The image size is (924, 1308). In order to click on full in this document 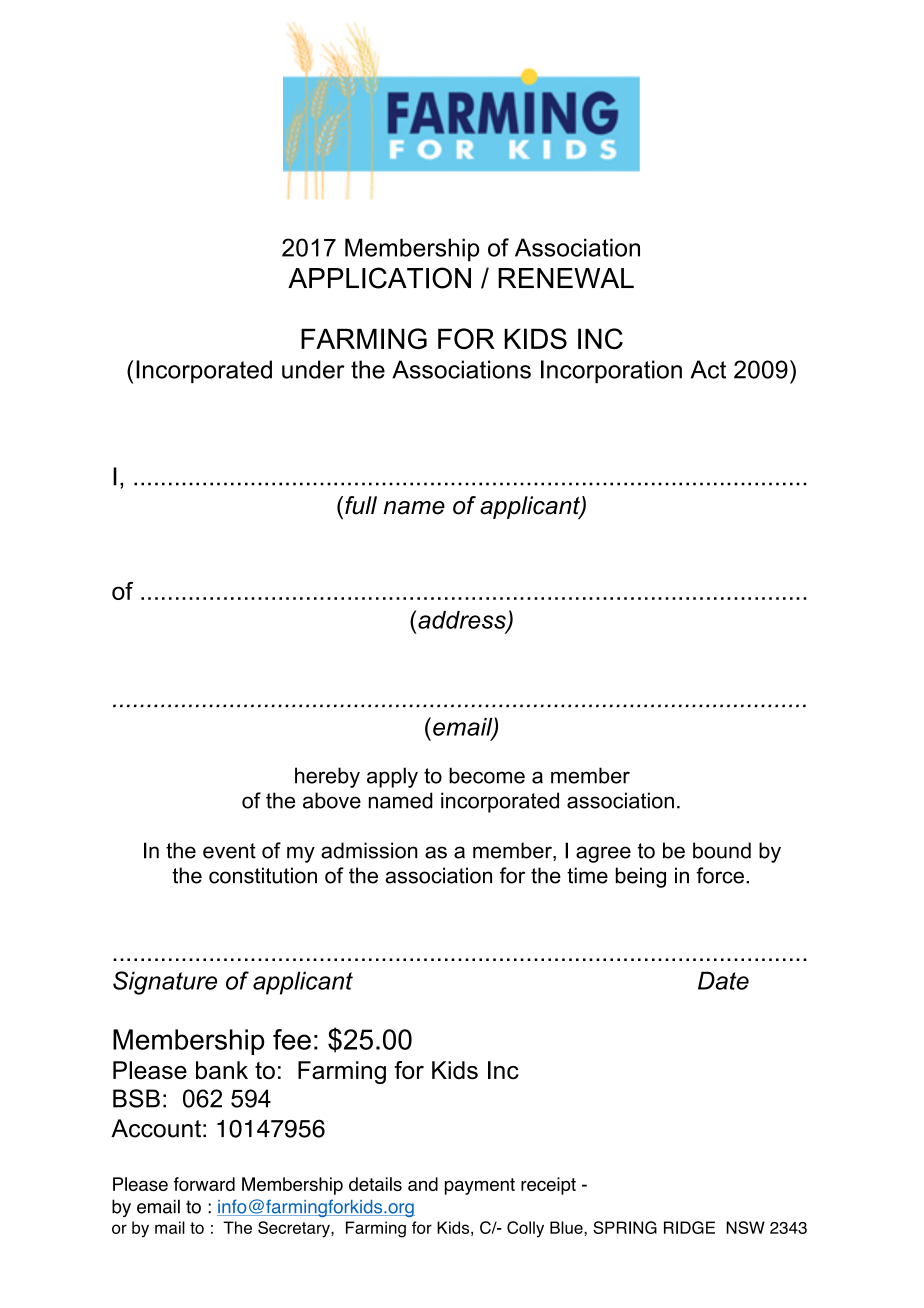, I will do `click(361, 505)`.
